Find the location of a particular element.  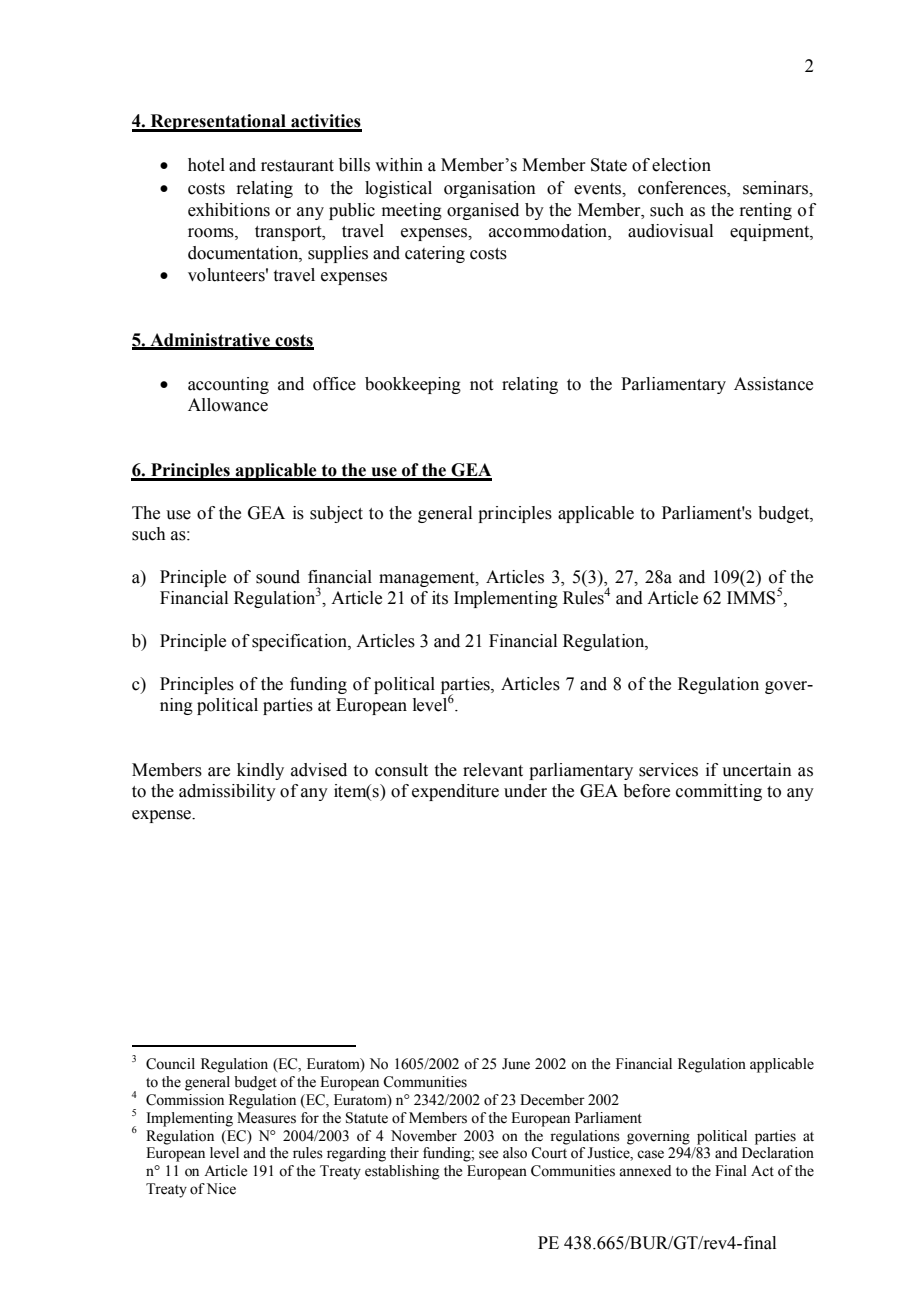

election is located at coordinates (681, 165).
